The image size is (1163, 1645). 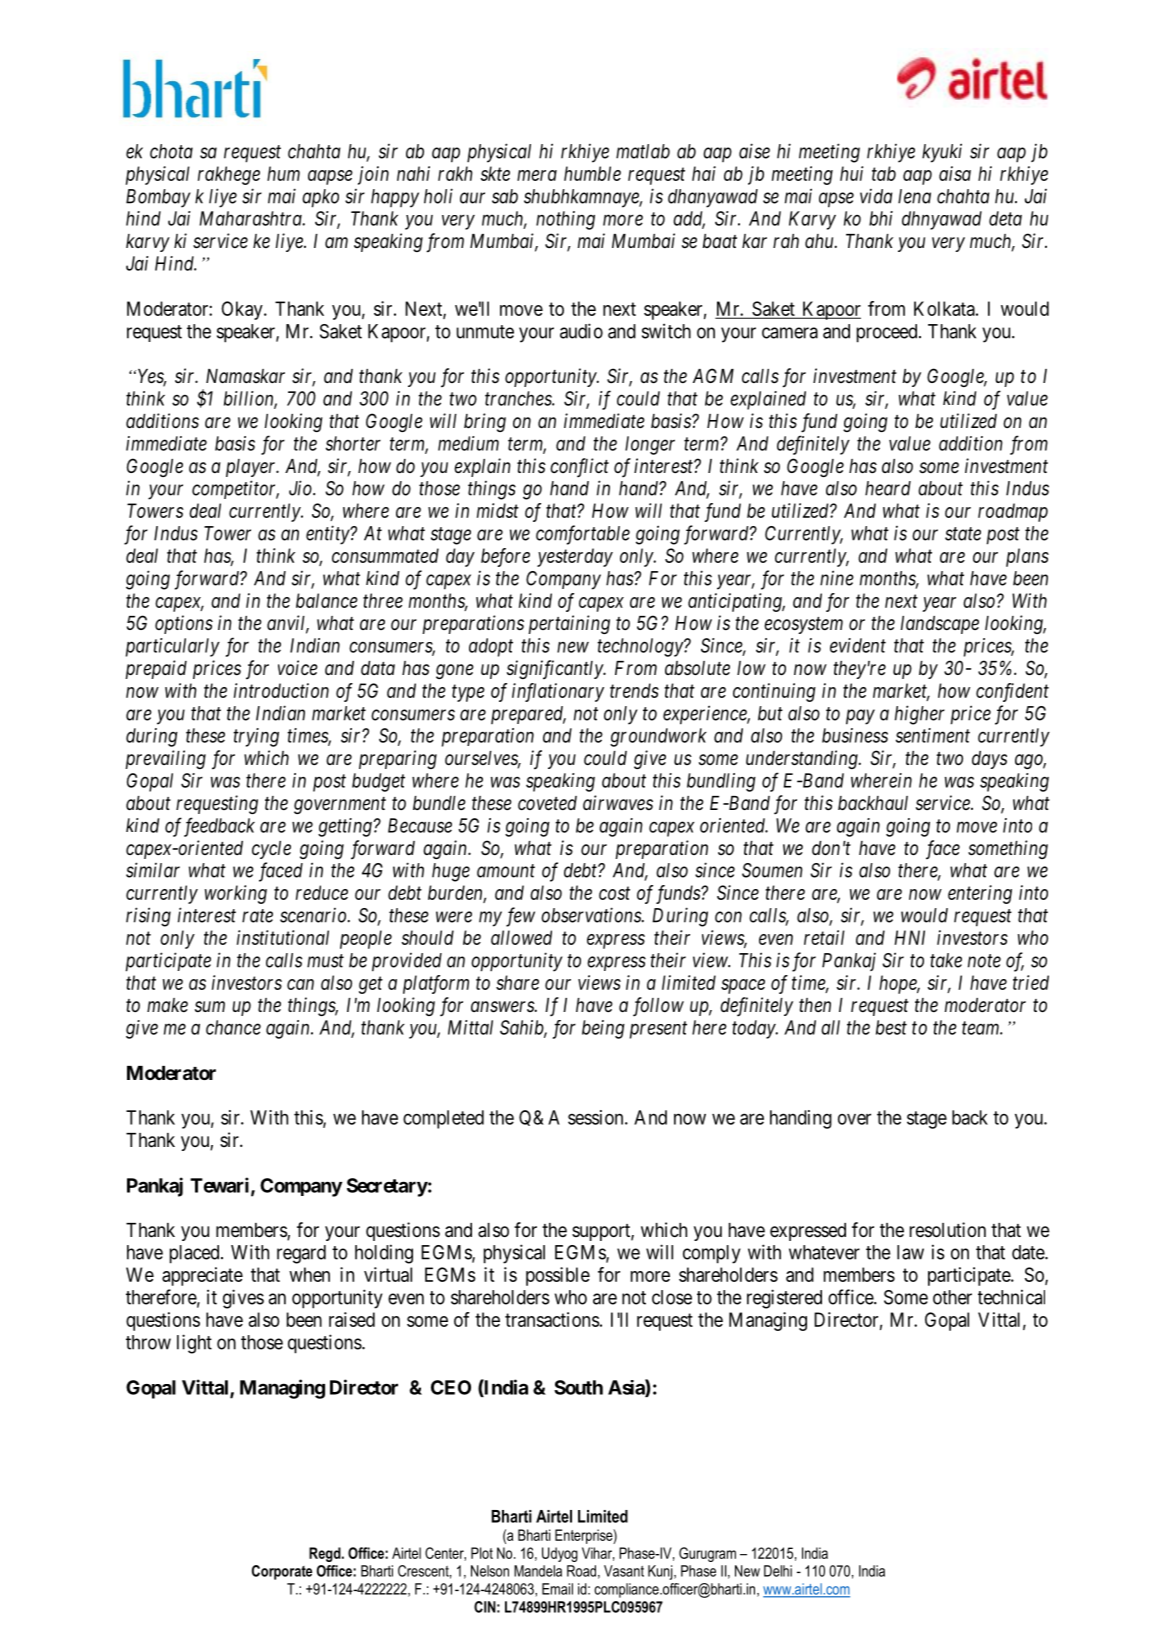 What do you see at coordinates (482, 1553) in the document?
I see `Plot` at bounding box center [482, 1553].
